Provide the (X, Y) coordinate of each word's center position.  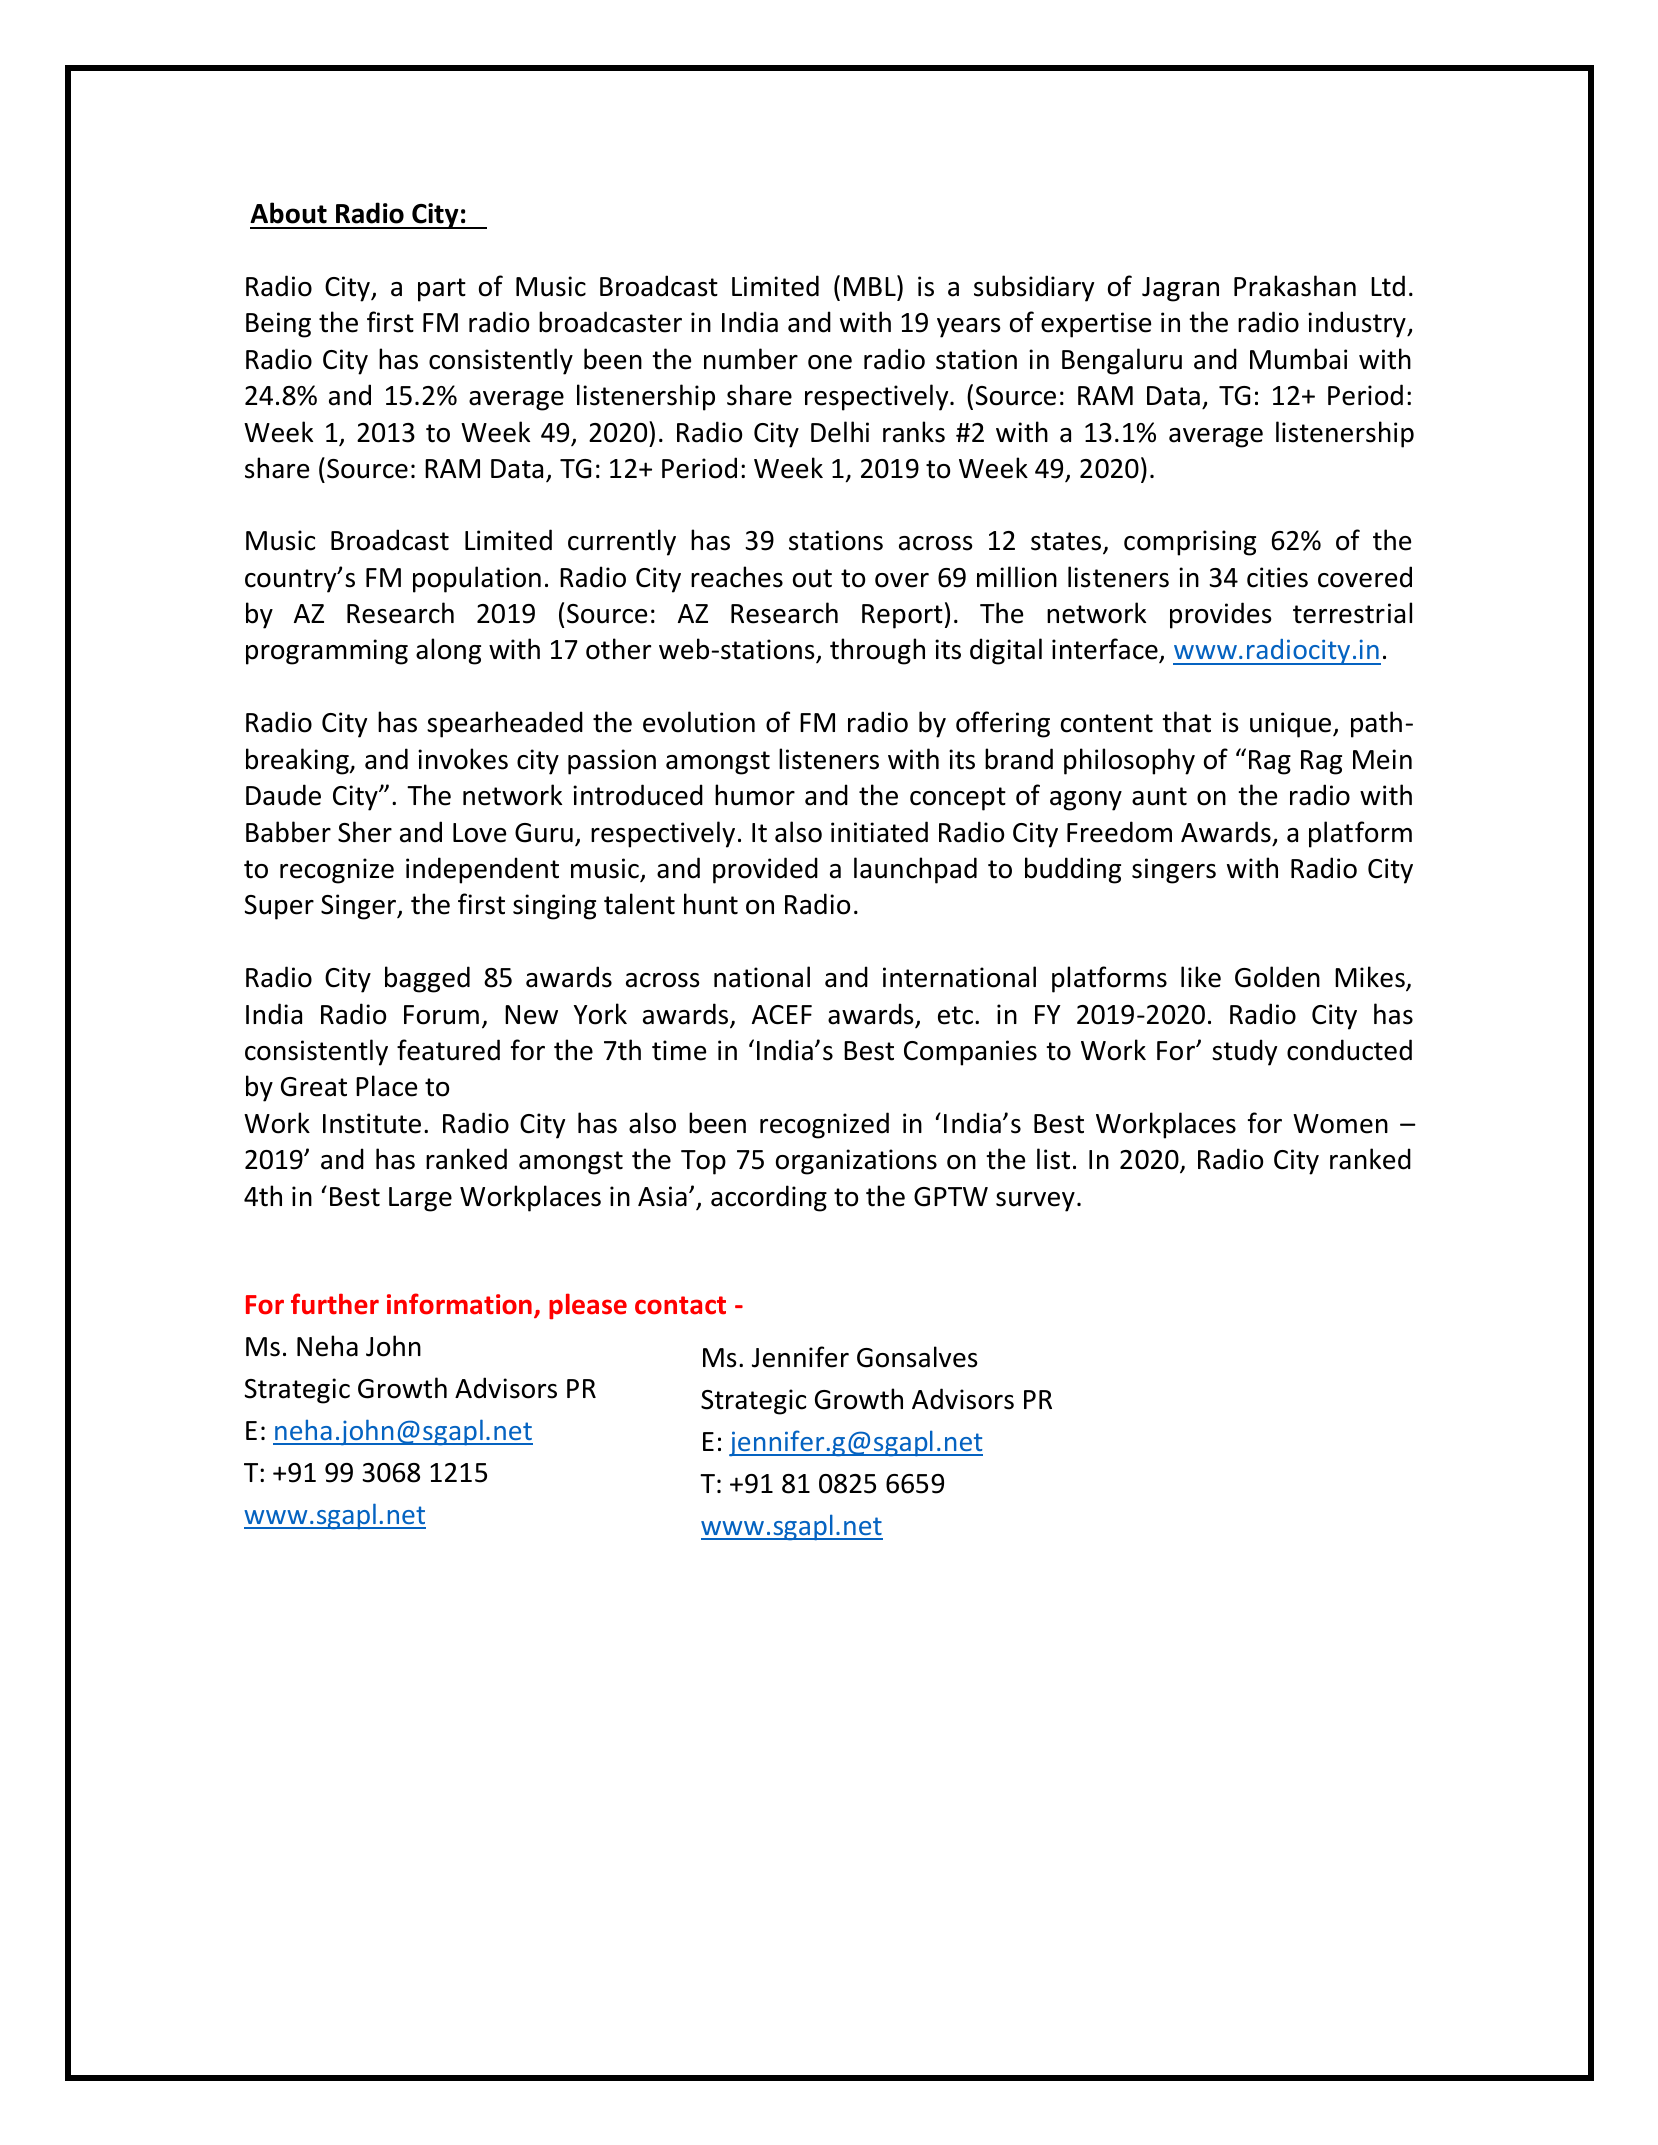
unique (1292, 725)
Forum (441, 1015)
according (769, 1198)
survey (1035, 1202)
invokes (463, 759)
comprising (1190, 543)
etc (955, 1015)
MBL (871, 285)
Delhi (840, 432)
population (477, 579)
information (459, 1304)
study (1244, 1052)
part (442, 290)
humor (755, 795)
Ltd (1388, 286)
